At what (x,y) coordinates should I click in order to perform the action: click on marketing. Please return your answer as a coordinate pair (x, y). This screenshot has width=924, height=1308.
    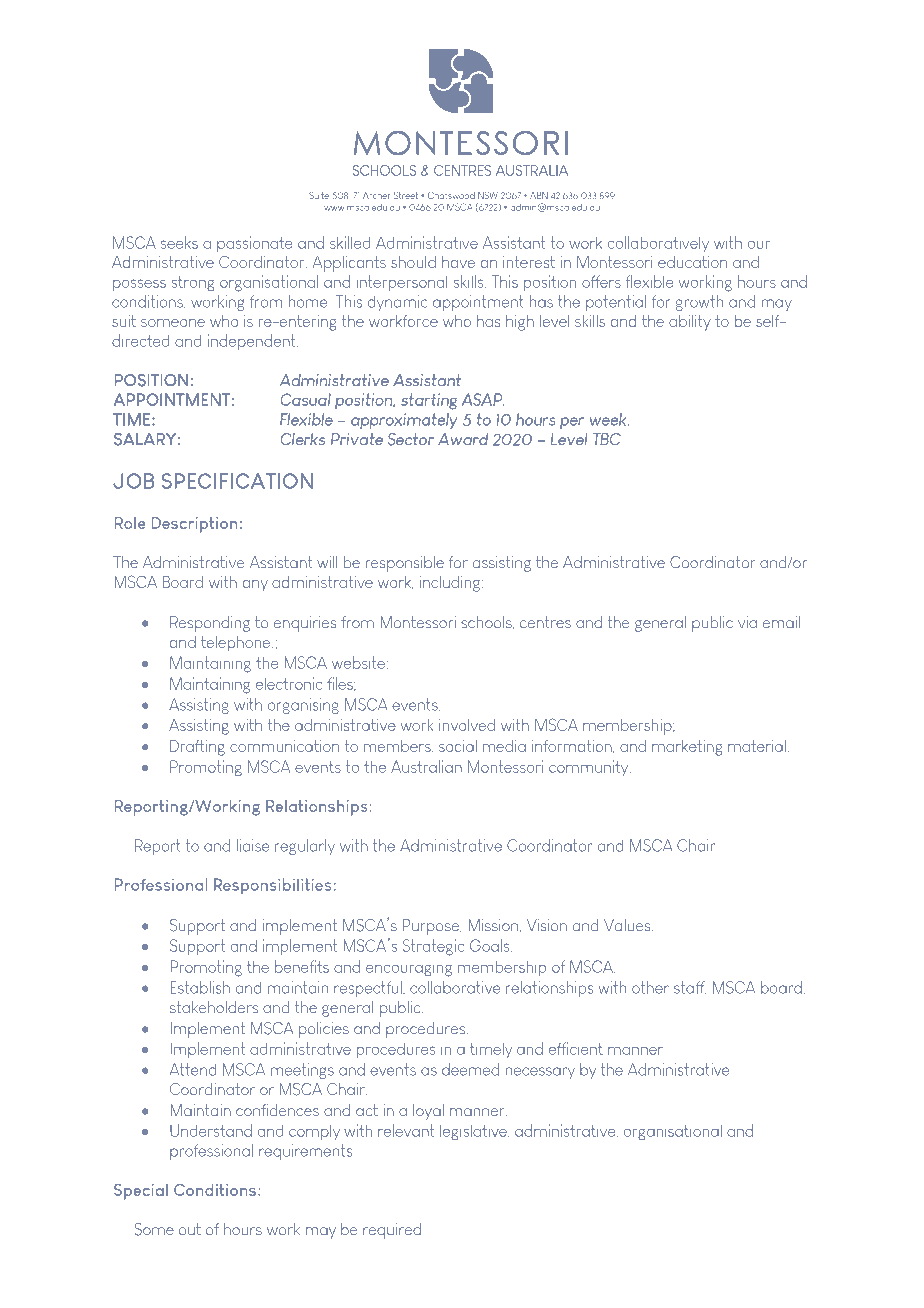
    Looking at the image, I should click on (687, 748).
